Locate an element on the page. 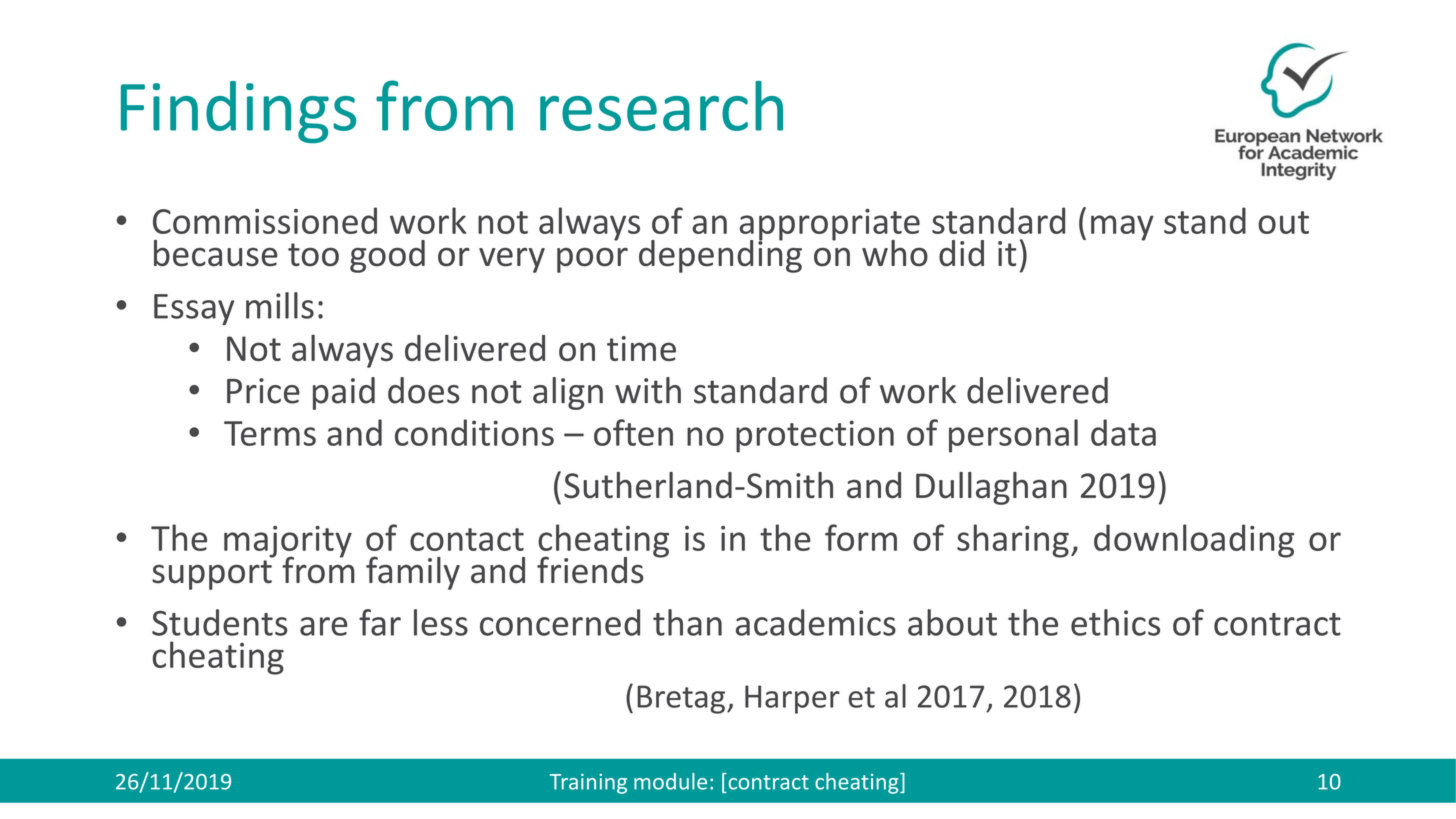  ethics is located at coordinates (1115, 622).
